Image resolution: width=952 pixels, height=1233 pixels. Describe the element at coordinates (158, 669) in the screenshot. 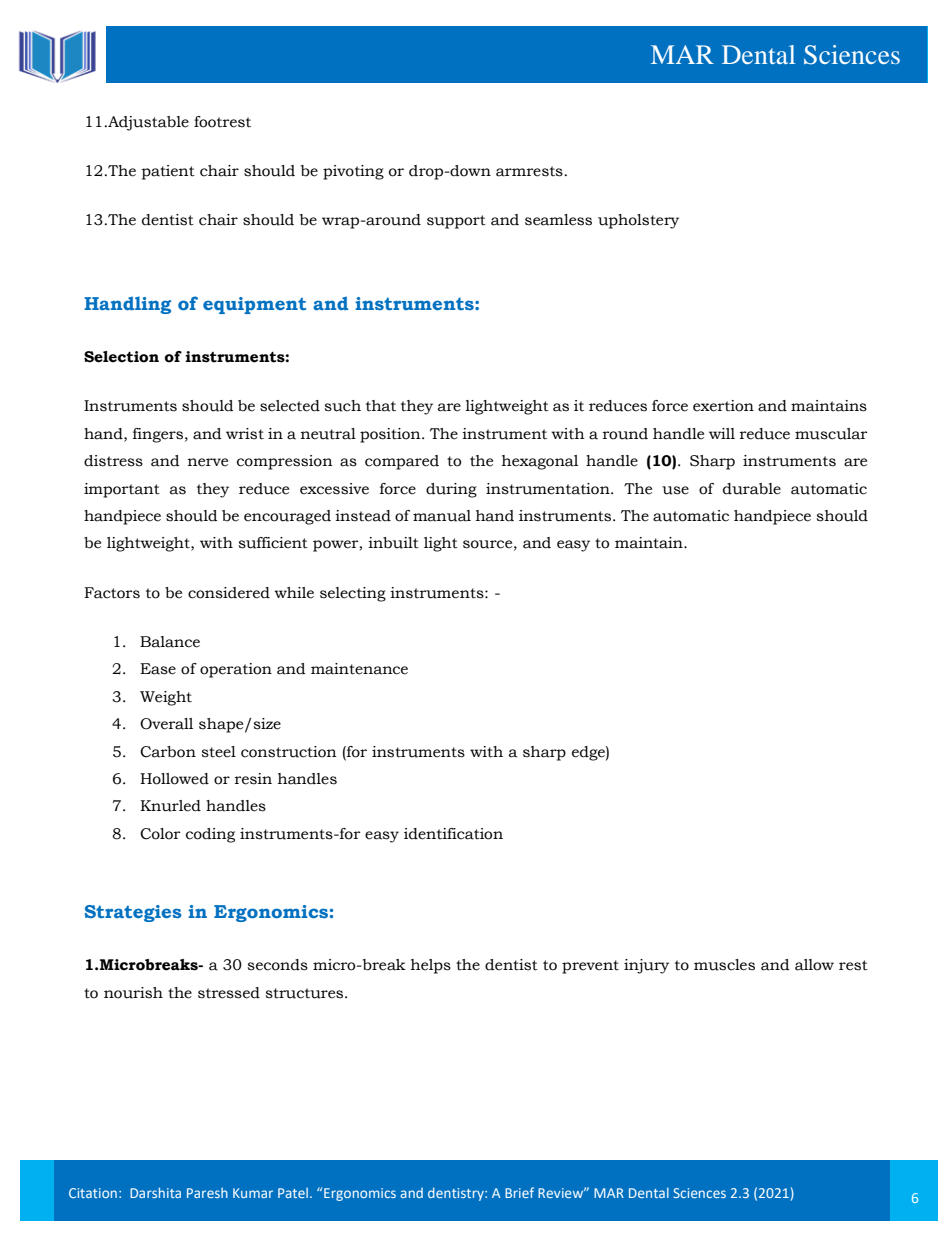

I see `Ease` at that location.
